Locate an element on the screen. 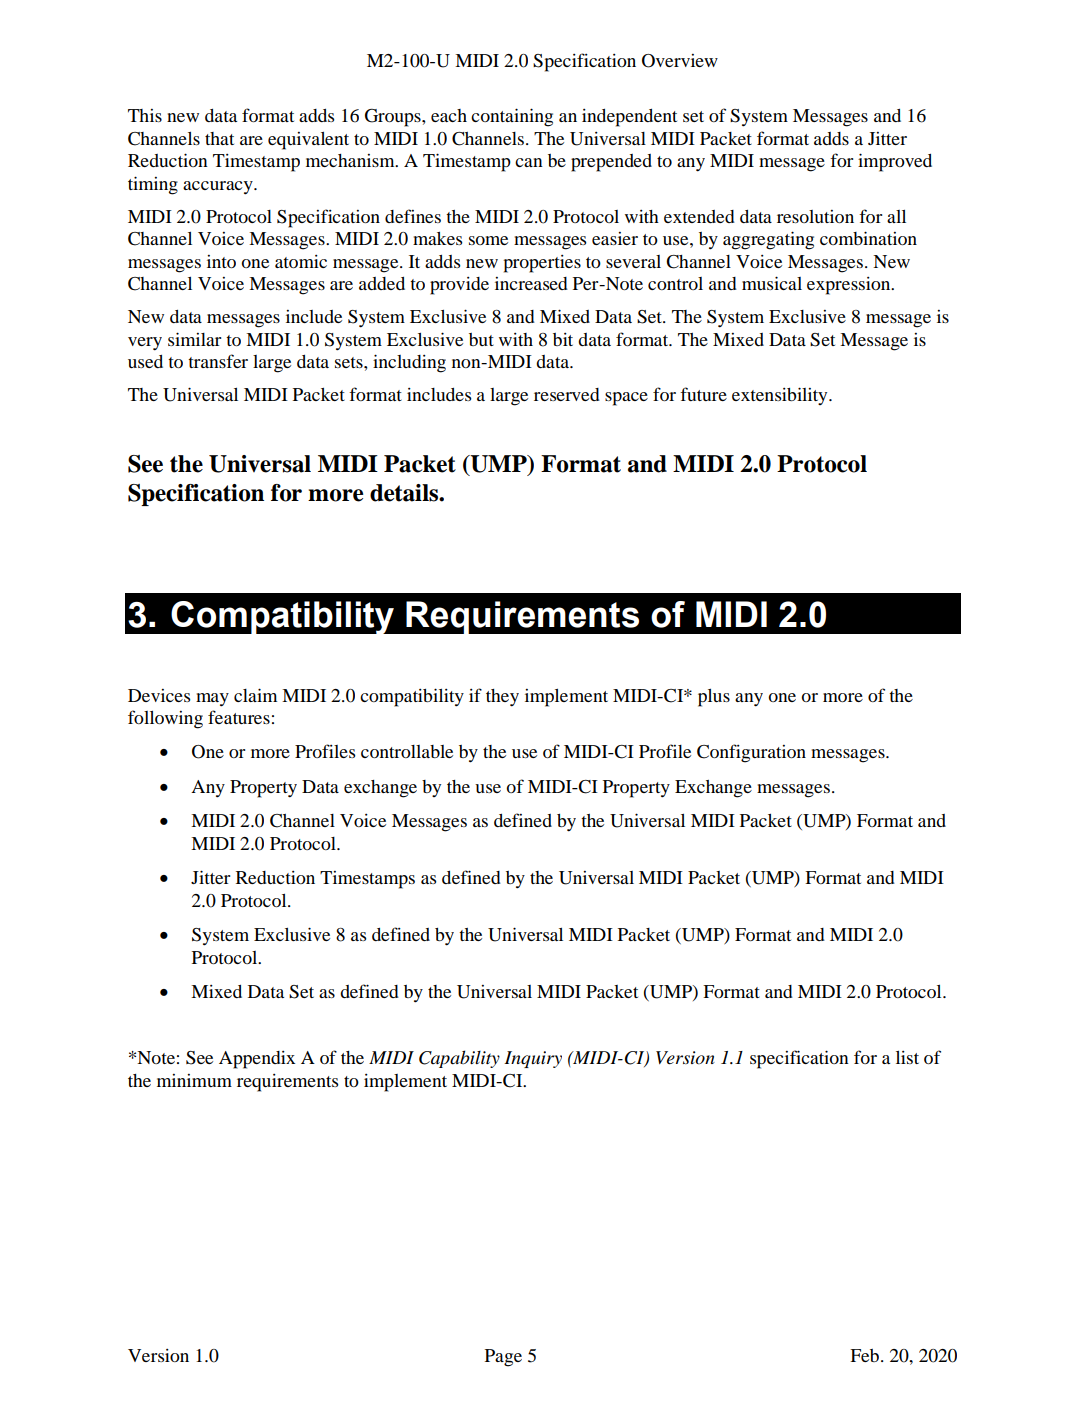 The height and width of the screenshot is (1404, 1085). extensibility is located at coordinates (781, 396).
